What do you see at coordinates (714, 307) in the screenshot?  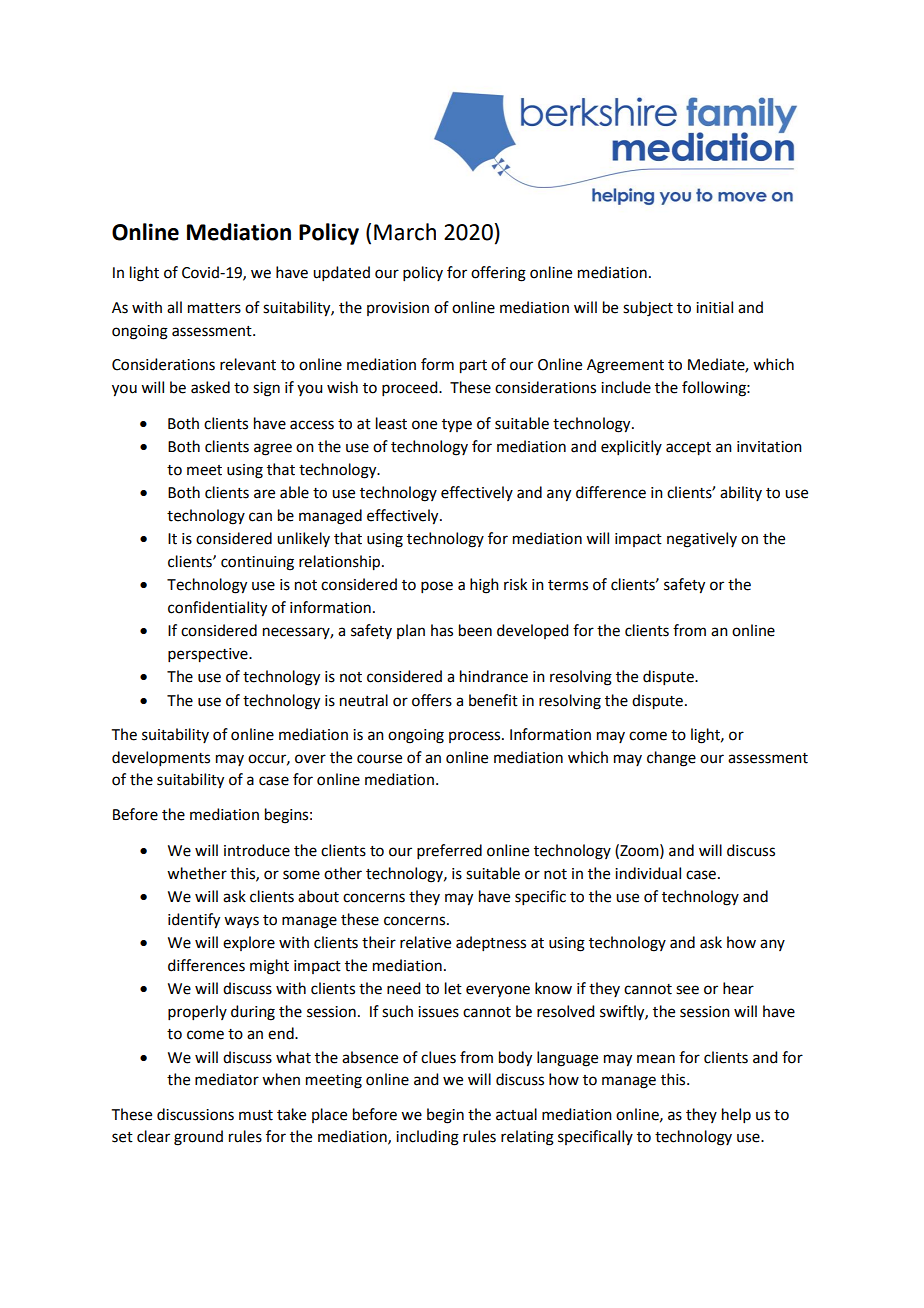 I see `initial` at bounding box center [714, 307].
